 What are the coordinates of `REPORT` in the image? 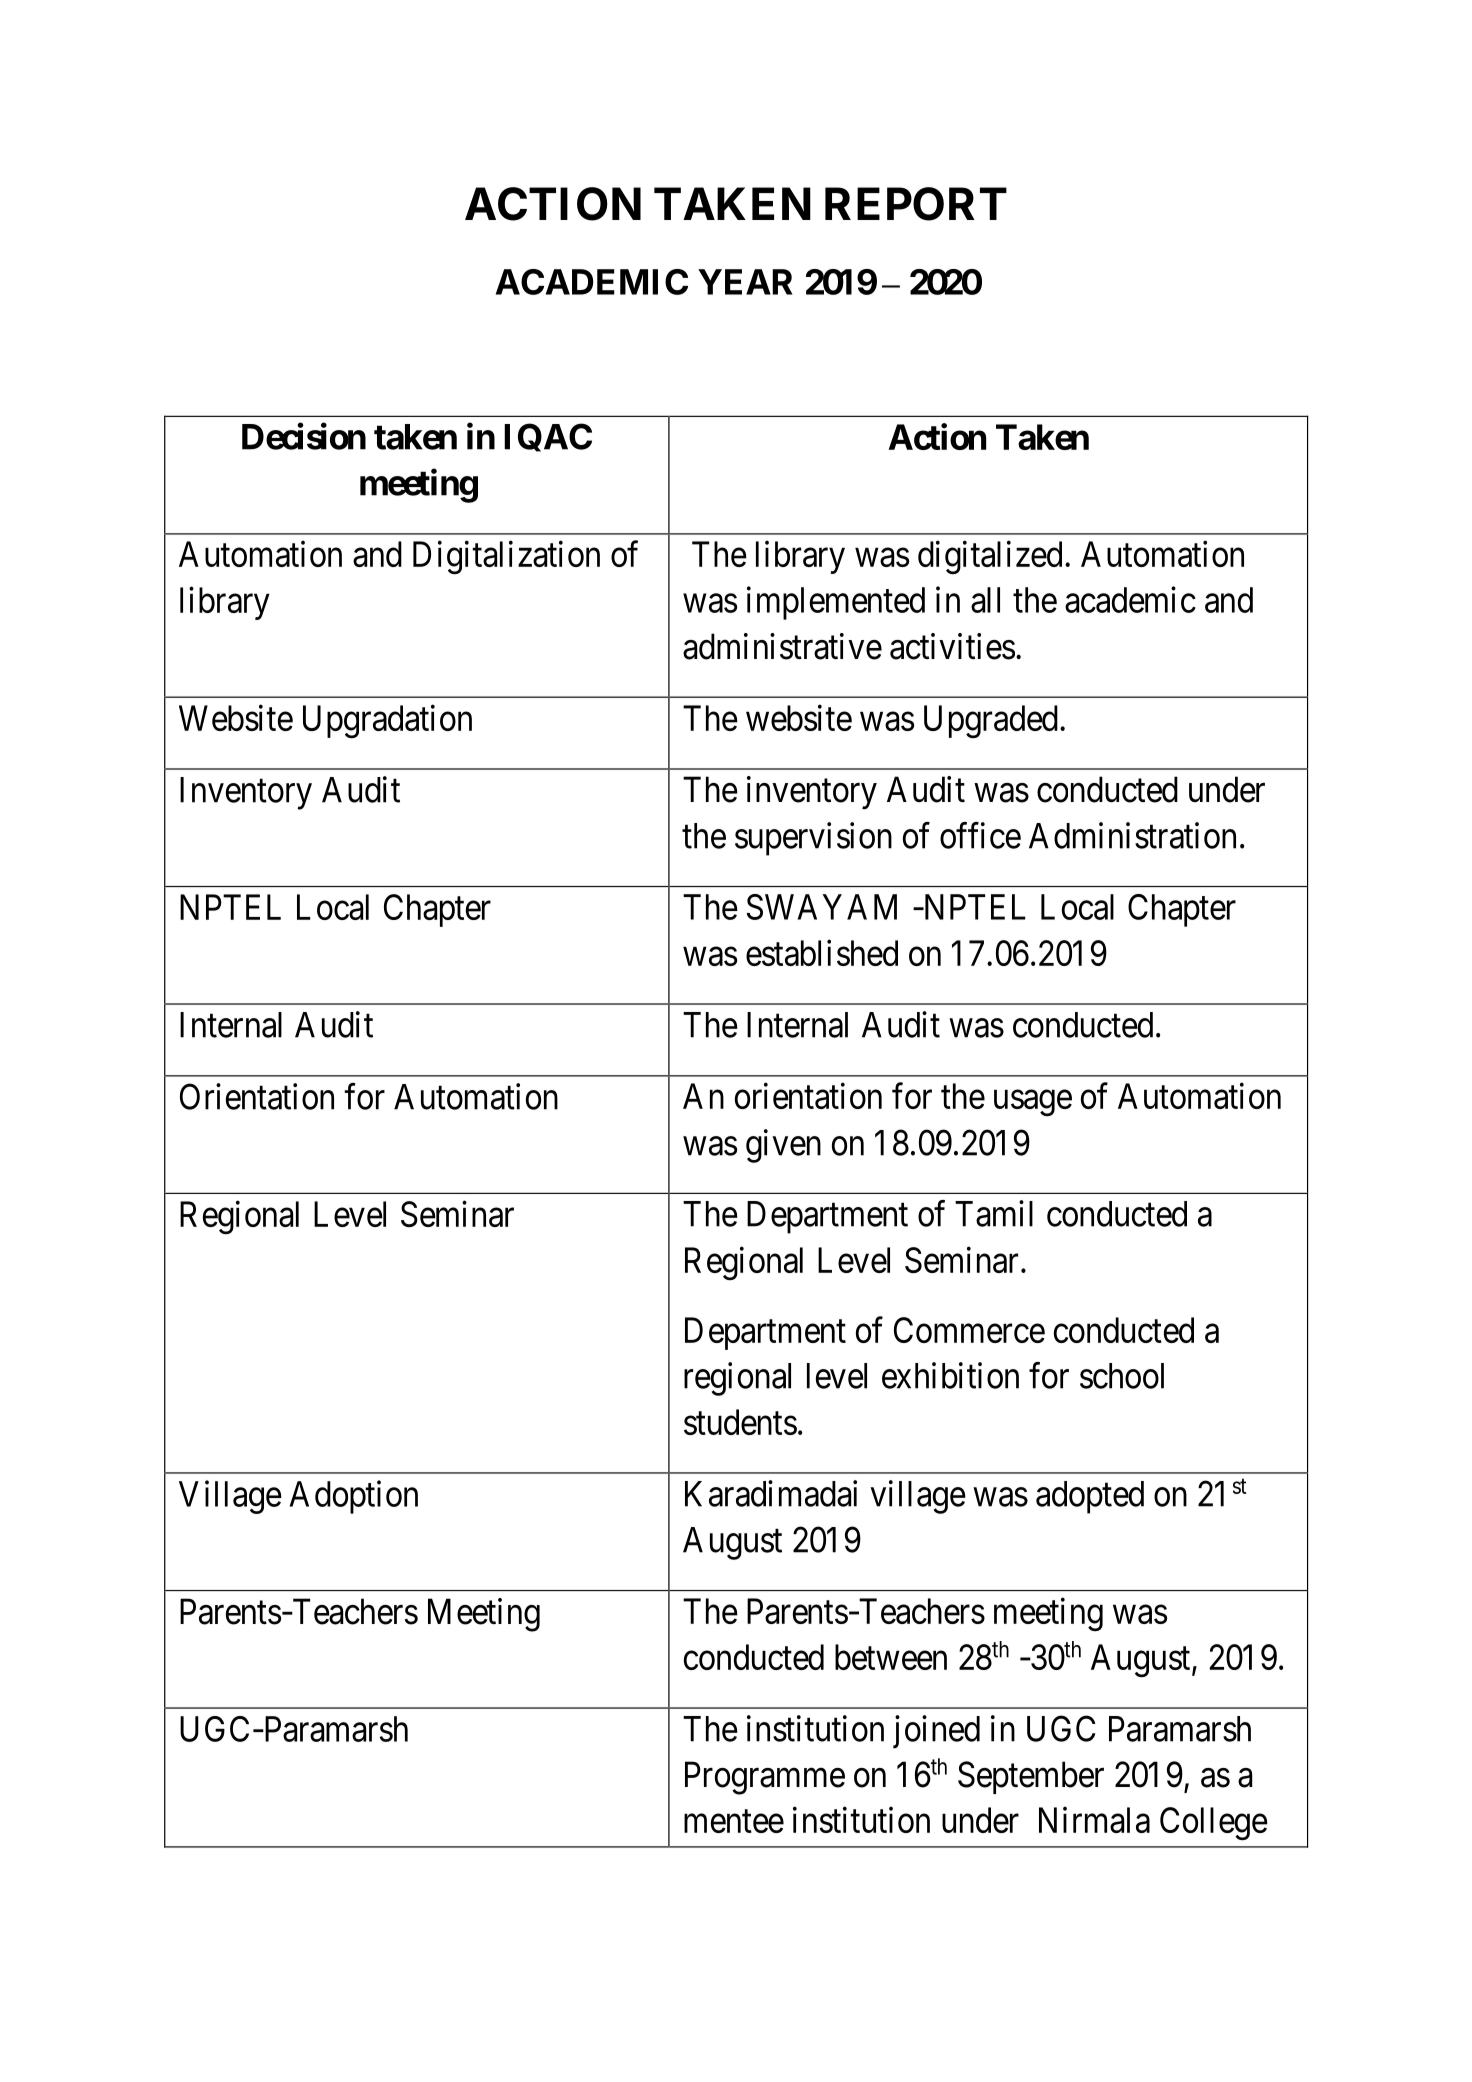 It's located at (916, 204).
